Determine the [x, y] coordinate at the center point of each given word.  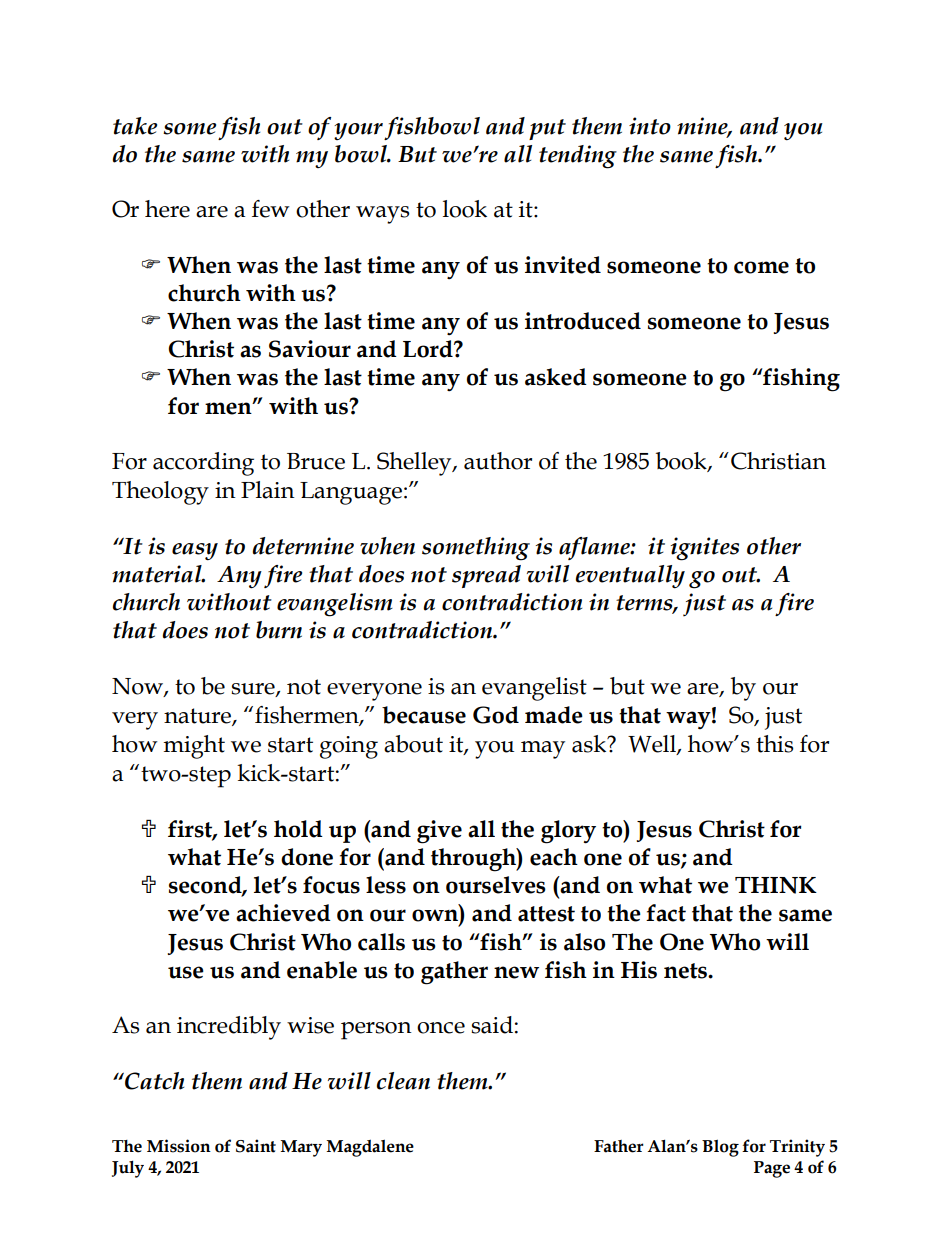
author [498, 461]
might [194, 747]
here [167, 209]
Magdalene [370, 1148]
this [775, 744]
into [650, 126]
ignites [705, 549]
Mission [179, 1146]
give [439, 832]
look [465, 209]
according [203, 464]
